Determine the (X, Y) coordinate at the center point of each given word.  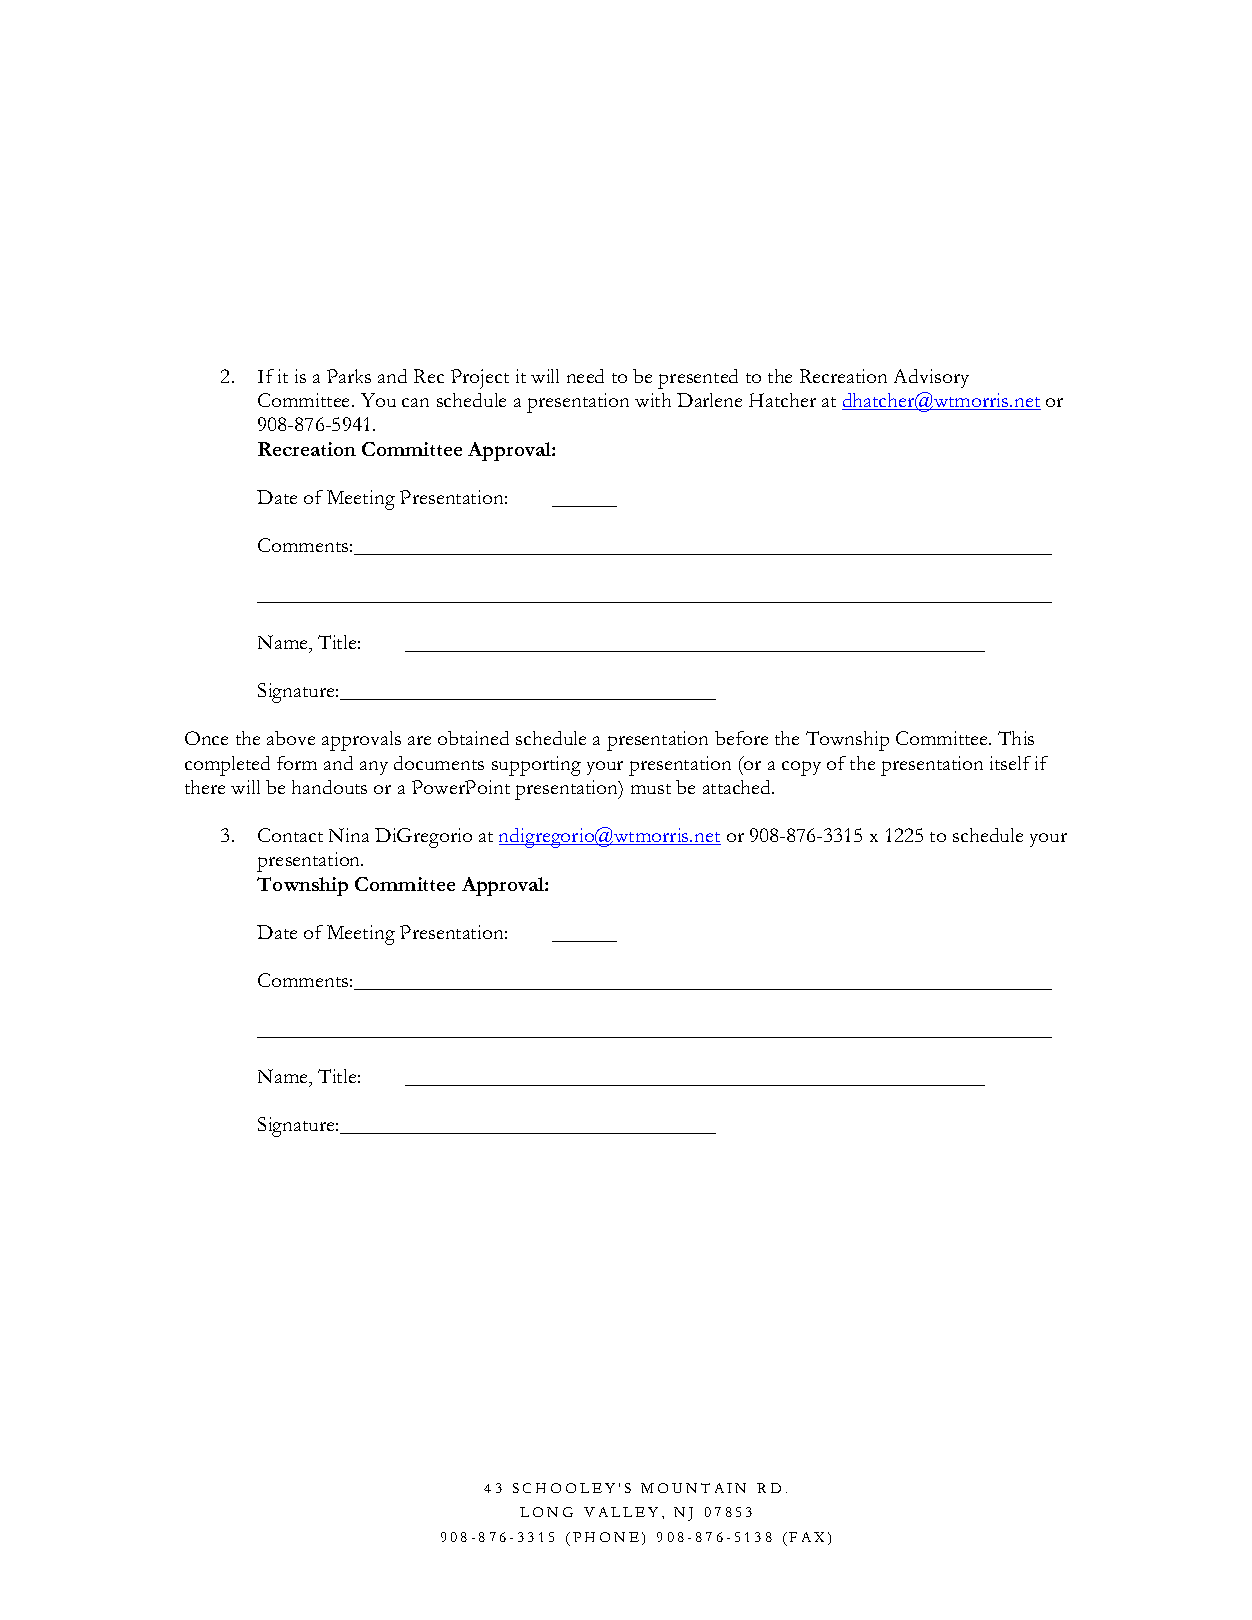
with (653, 400)
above (291, 738)
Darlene (709, 400)
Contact (290, 835)
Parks (349, 376)
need (585, 376)
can (415, 402)
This (1016, 738)
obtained (473, 738)
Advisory (931, 378)
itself (1010, 763)
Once (206, 738)
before (741, 738)
